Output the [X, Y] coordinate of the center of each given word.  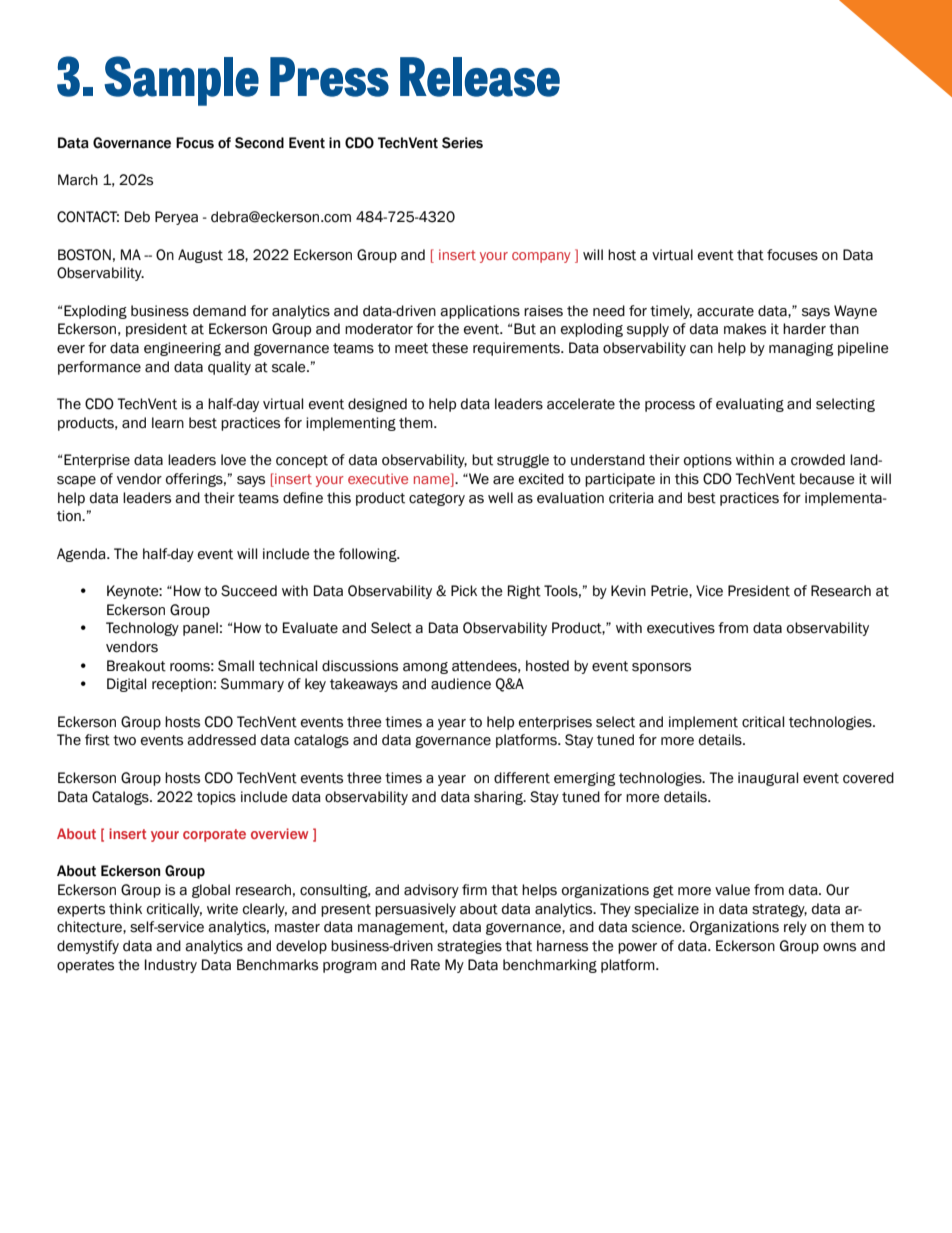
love [233, 460]
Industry [171, 966]
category [437, 499]
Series [462, 143]
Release [480, 77]
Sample [181, 81]
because [827, 479]
